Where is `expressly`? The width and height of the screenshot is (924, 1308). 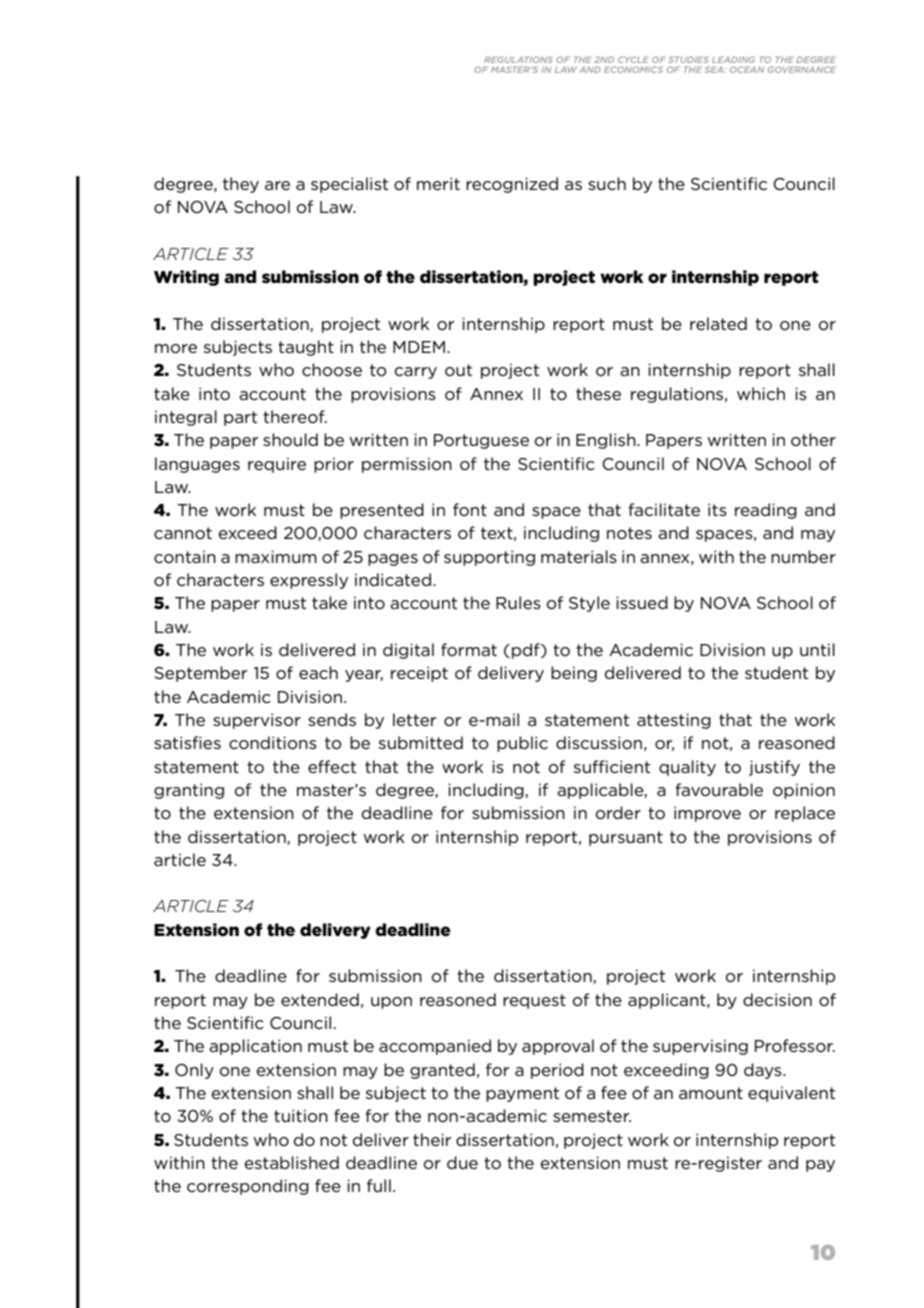
expressly is located at coordinates (309, 581).
